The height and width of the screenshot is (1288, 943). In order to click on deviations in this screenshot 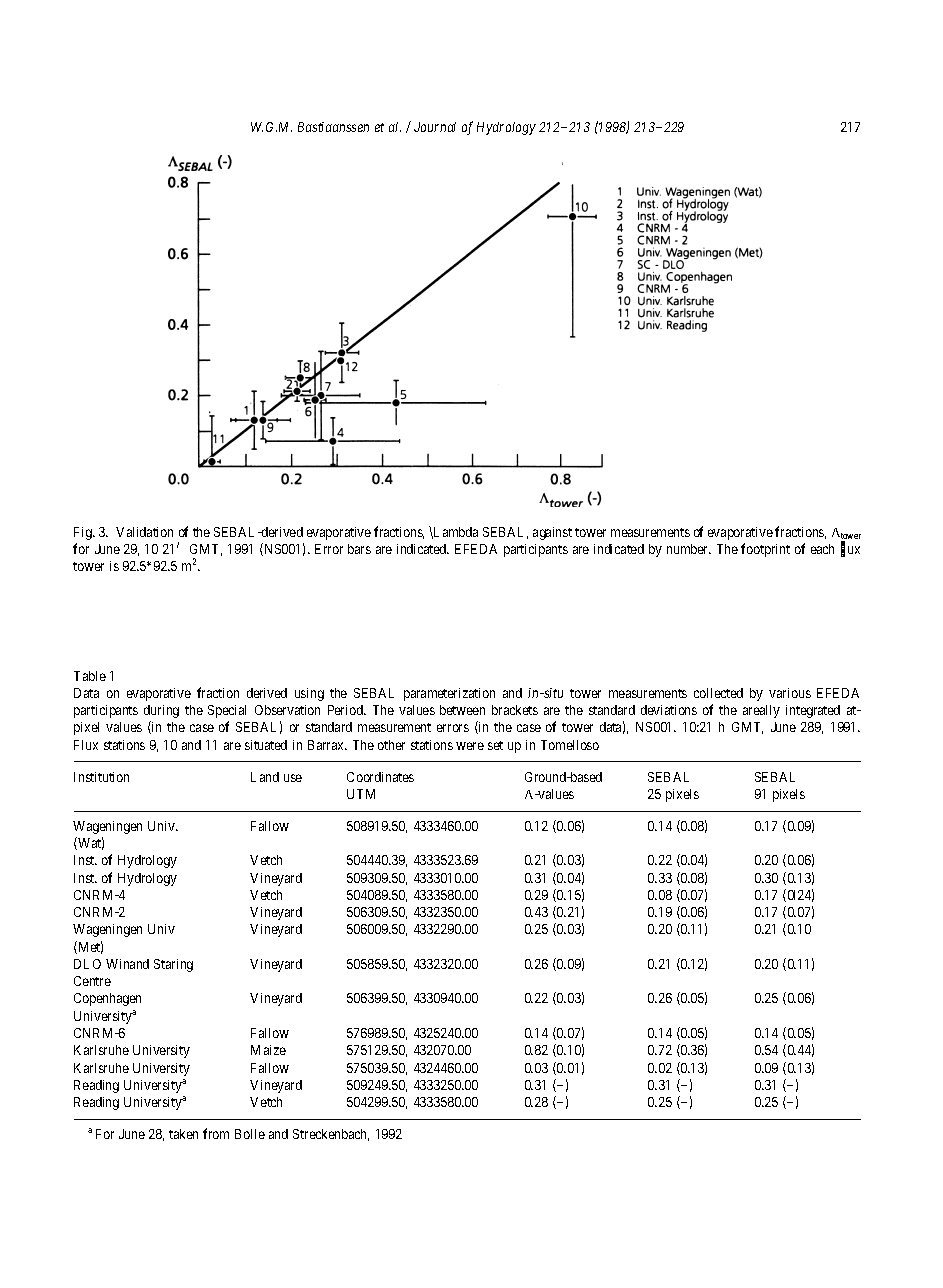, I will do `click(669, 710)`.
